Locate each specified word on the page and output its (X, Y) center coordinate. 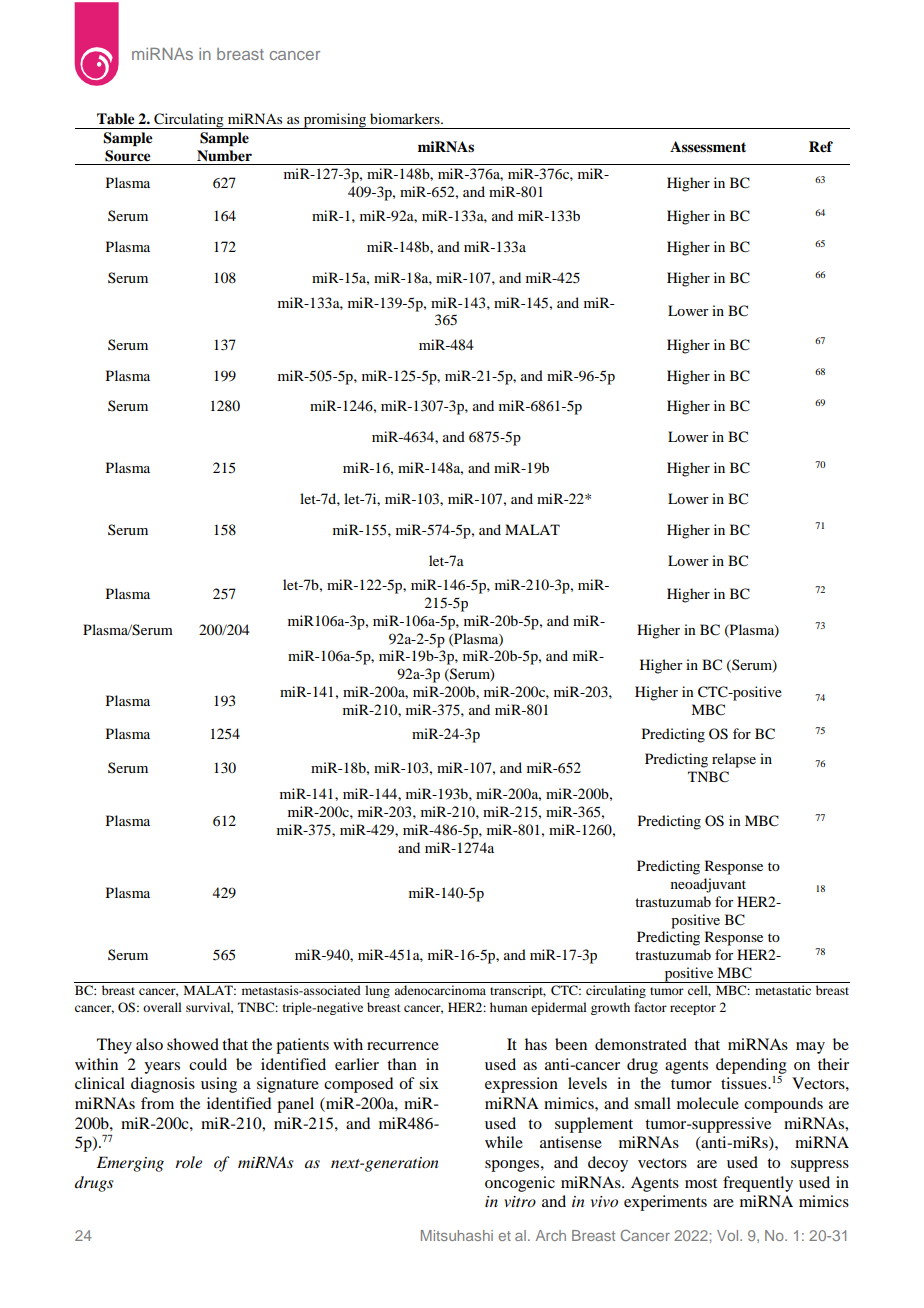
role (188, 1162)
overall (162, 1007)
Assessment (708, 146)
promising (334, 121)
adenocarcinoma (440, 990)
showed (193, 1044)
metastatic (783, 990)
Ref (821, 147)
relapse (734, 760)
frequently (758, 1184)
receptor (693, 1009)
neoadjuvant (708, 885)
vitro (520, 1201)
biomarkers (406, 118)
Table (116, 118)
